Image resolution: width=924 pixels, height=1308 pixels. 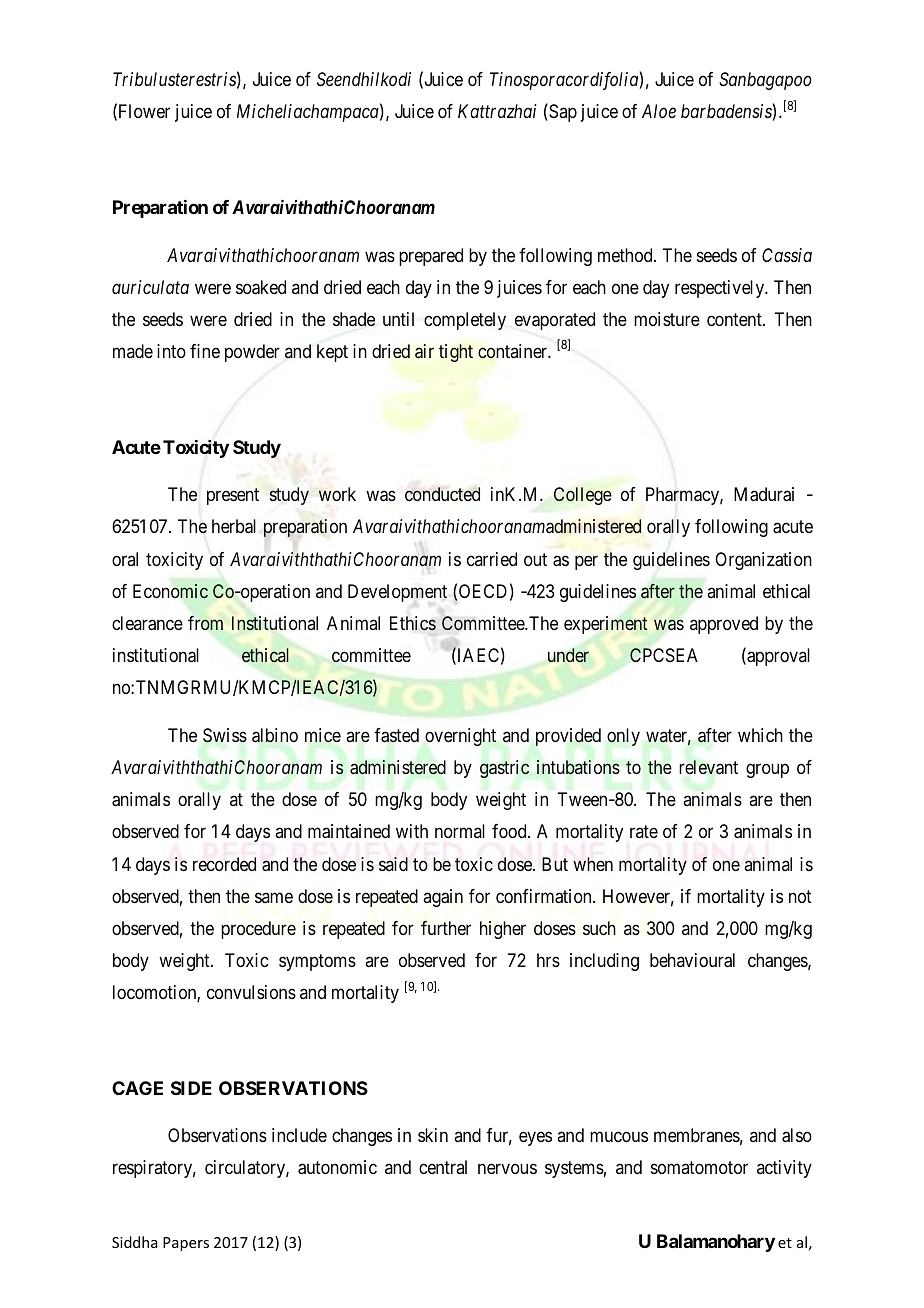 I want to click on overnight, so click(x=460, y=737).
